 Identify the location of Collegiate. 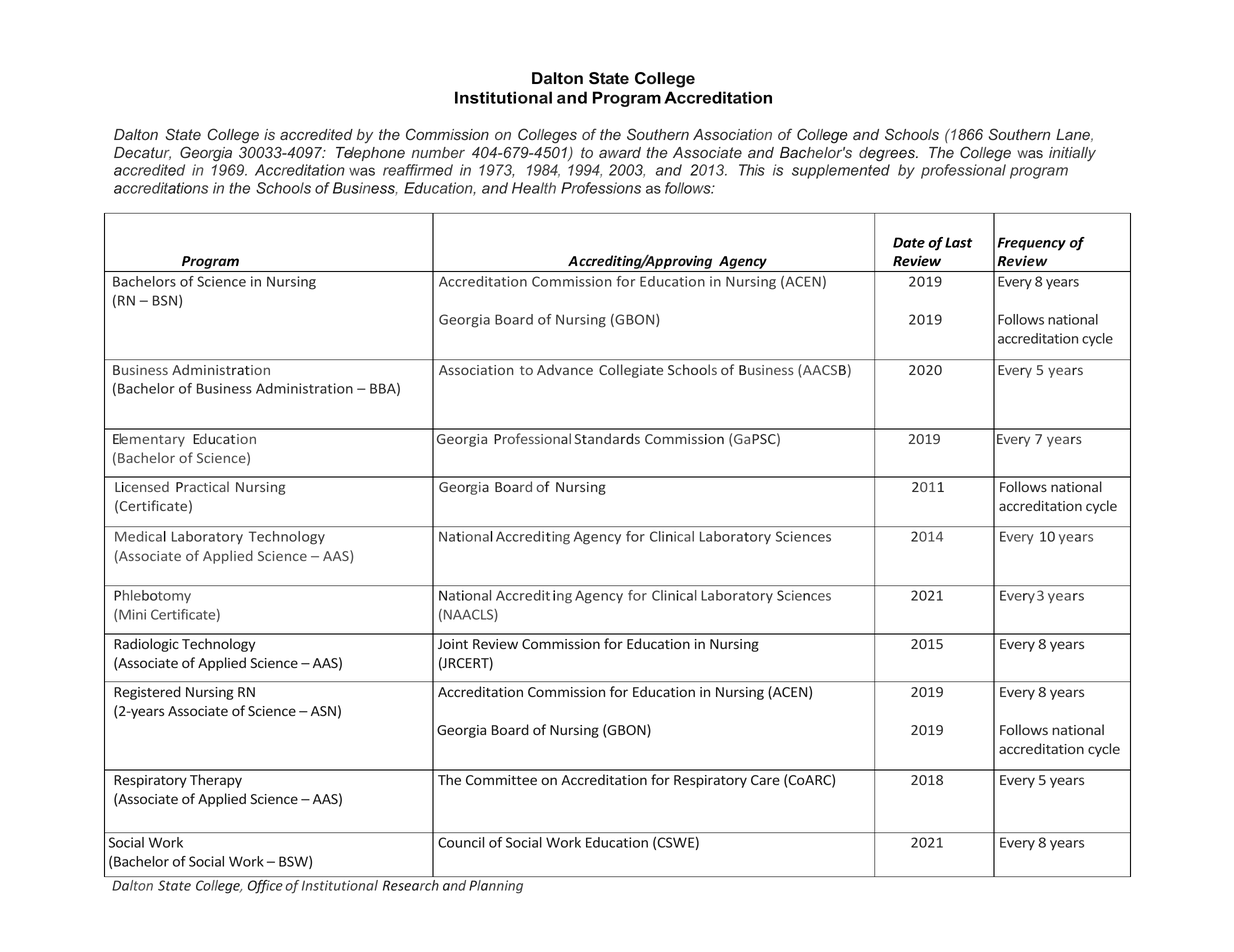
(631, 371).
